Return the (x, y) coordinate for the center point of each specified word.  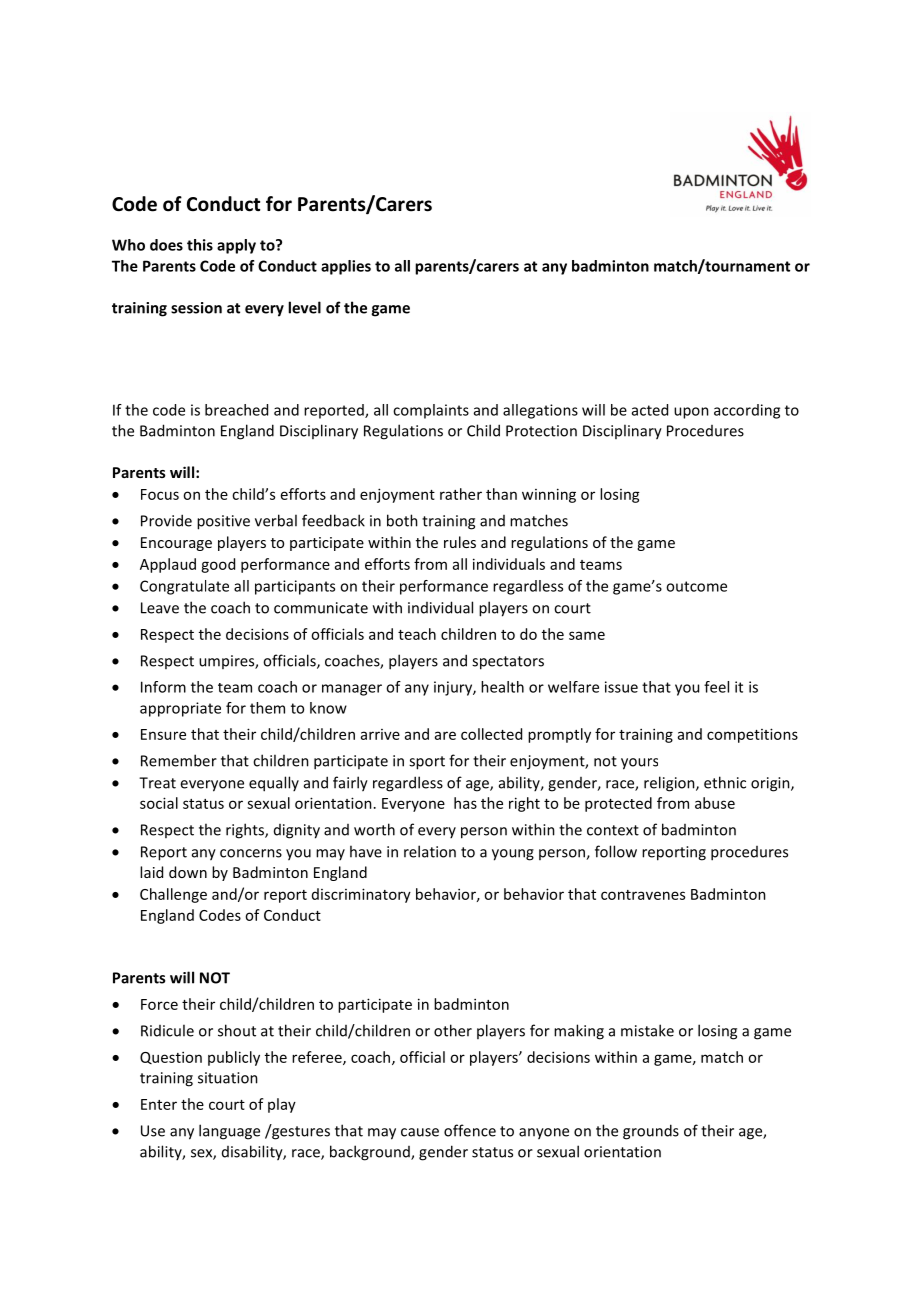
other (453, 1030)
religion (670, 784)
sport (427, 763)
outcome (696, 586)
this (200, 245)
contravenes (643, 895)
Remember (179, 760)
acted (650, 410)
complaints (431, 411)
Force (159, 1004)
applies (346, 267)
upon (691, 413)
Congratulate (184, 587)
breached (236, 410)
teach (417, 634)
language (229, 1132)
